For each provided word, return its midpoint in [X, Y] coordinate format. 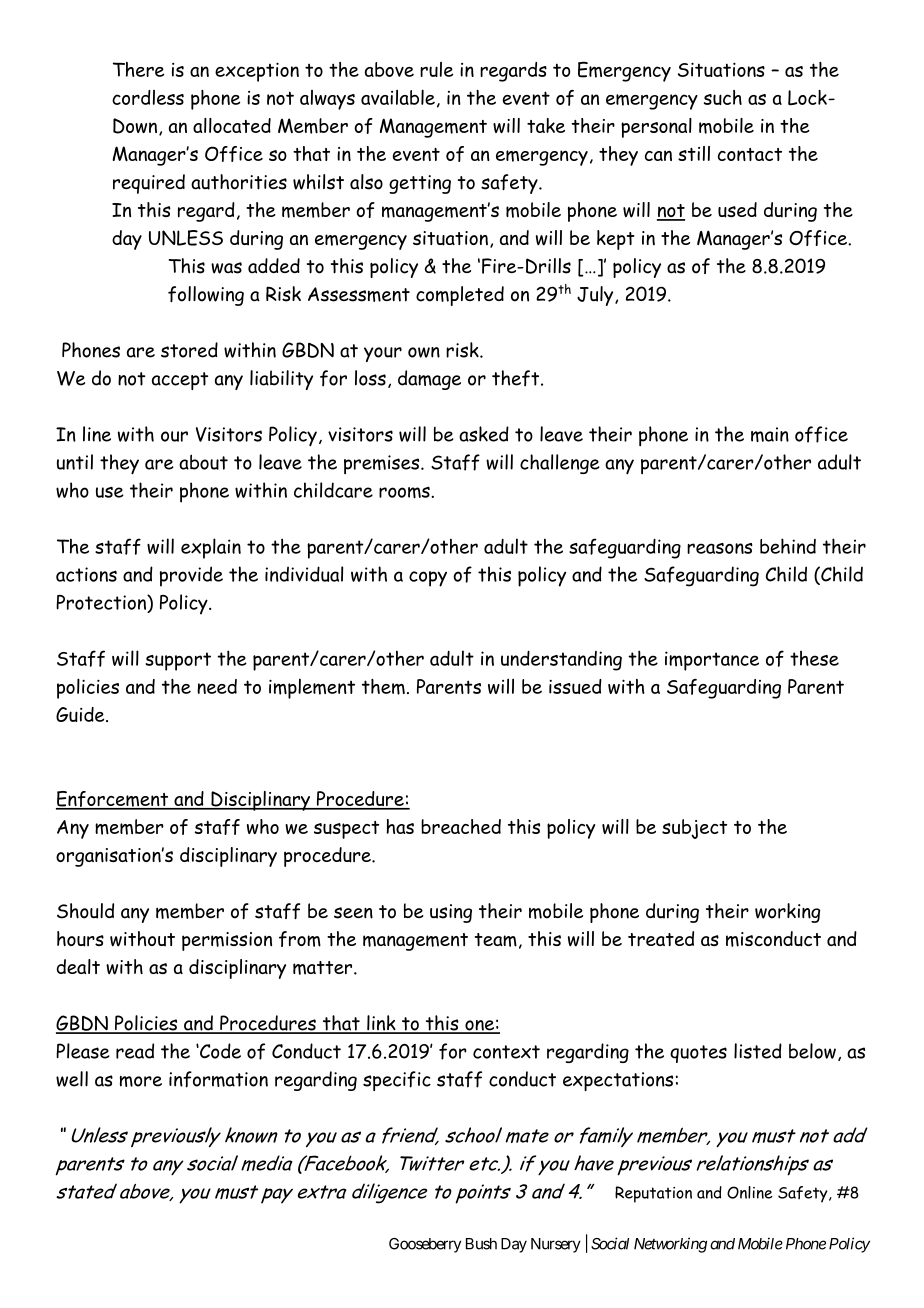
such [723, 97]
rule [436, 69]
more [141, 1081]
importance [712, 661]
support [178, 661]
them [383, 687]
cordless [148, 97]
